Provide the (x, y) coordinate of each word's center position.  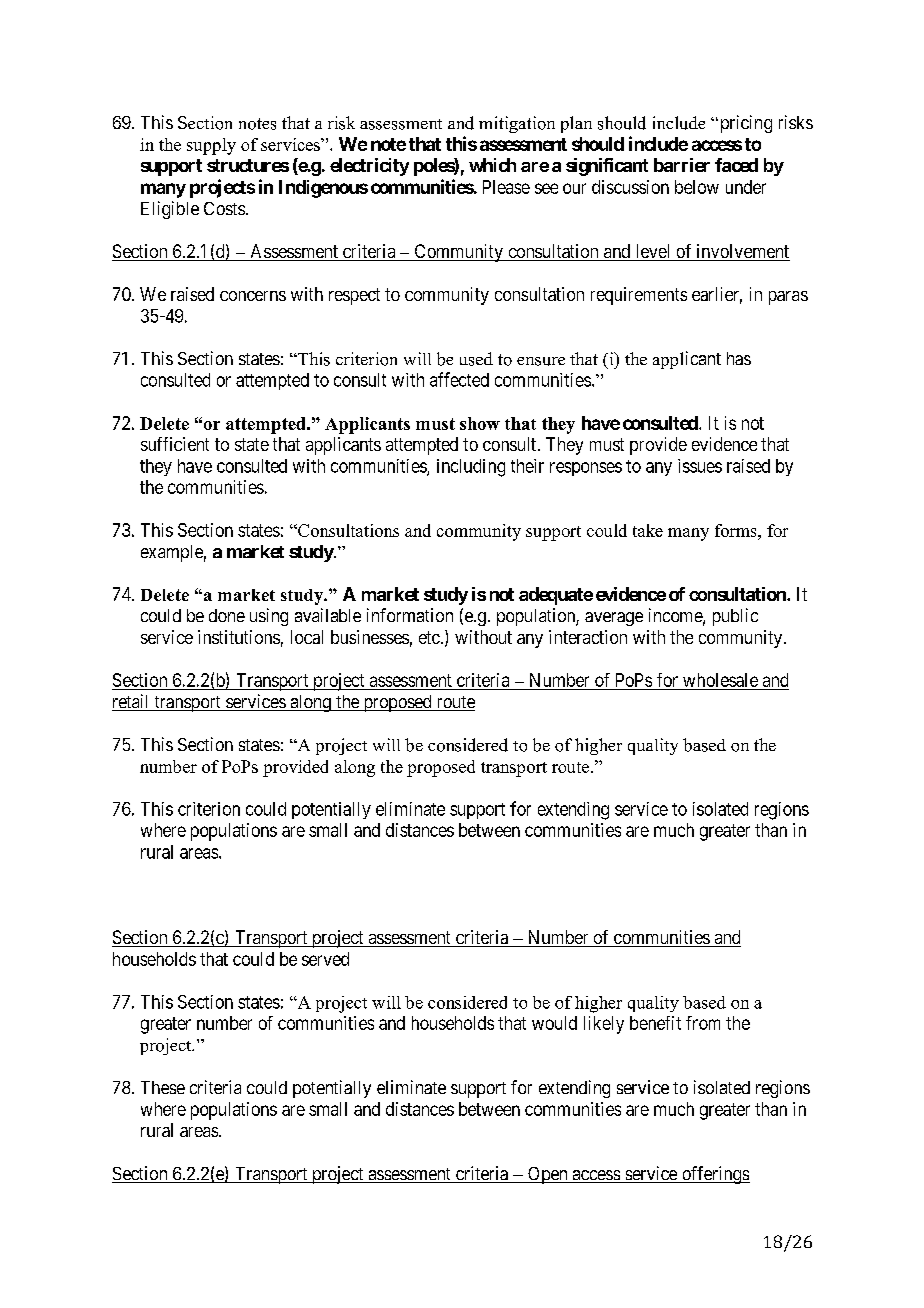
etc (429, 637)
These (163, 1087)
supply (211, 146)
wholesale (720, 681)
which (492, 165)
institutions (239, 637)
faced (736, 165)
